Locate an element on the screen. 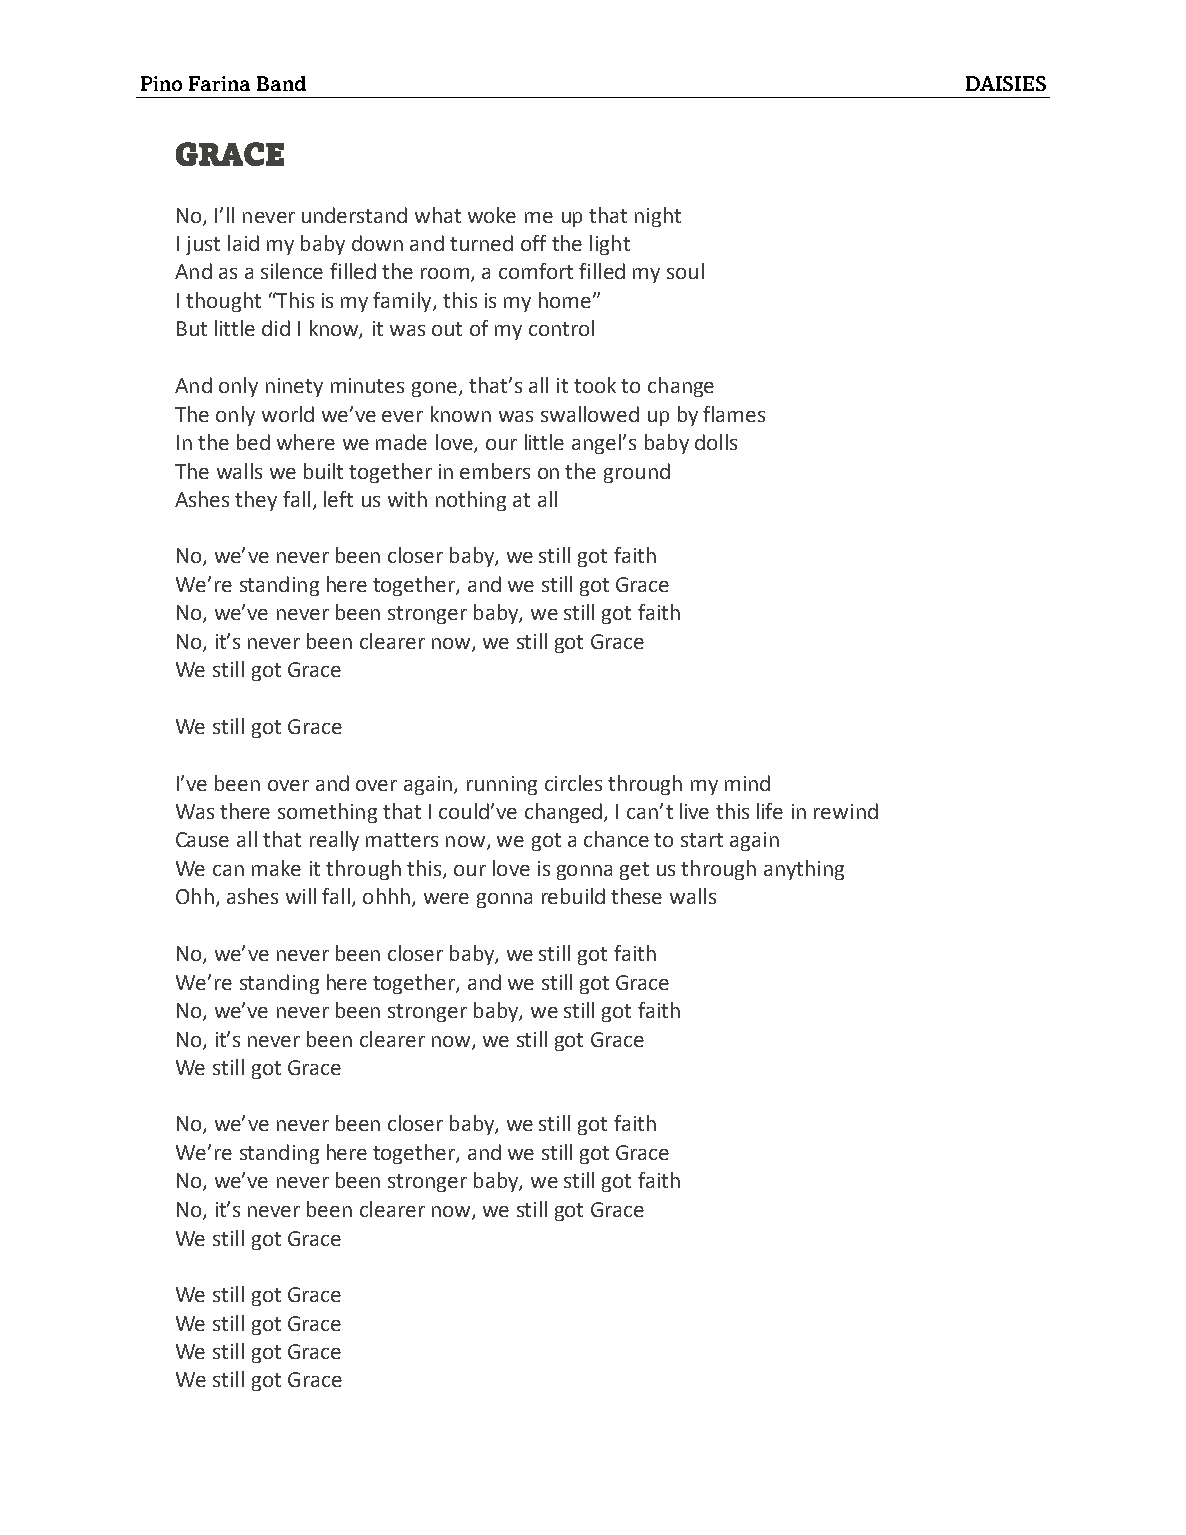  they is located at coordinates (256, 501).
